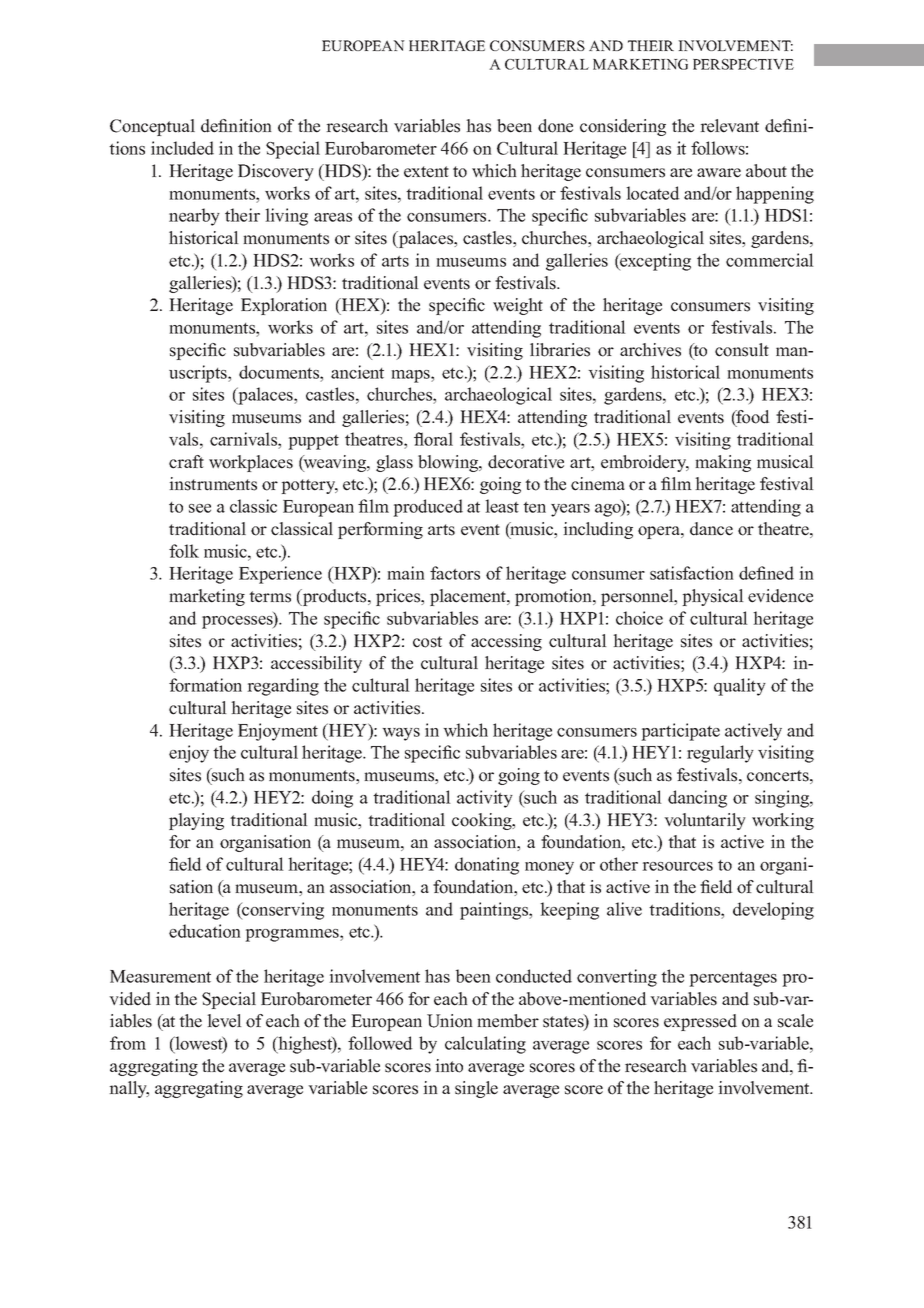 The image size is (924, 1308). I want to click on craft, so click(186, 462).
